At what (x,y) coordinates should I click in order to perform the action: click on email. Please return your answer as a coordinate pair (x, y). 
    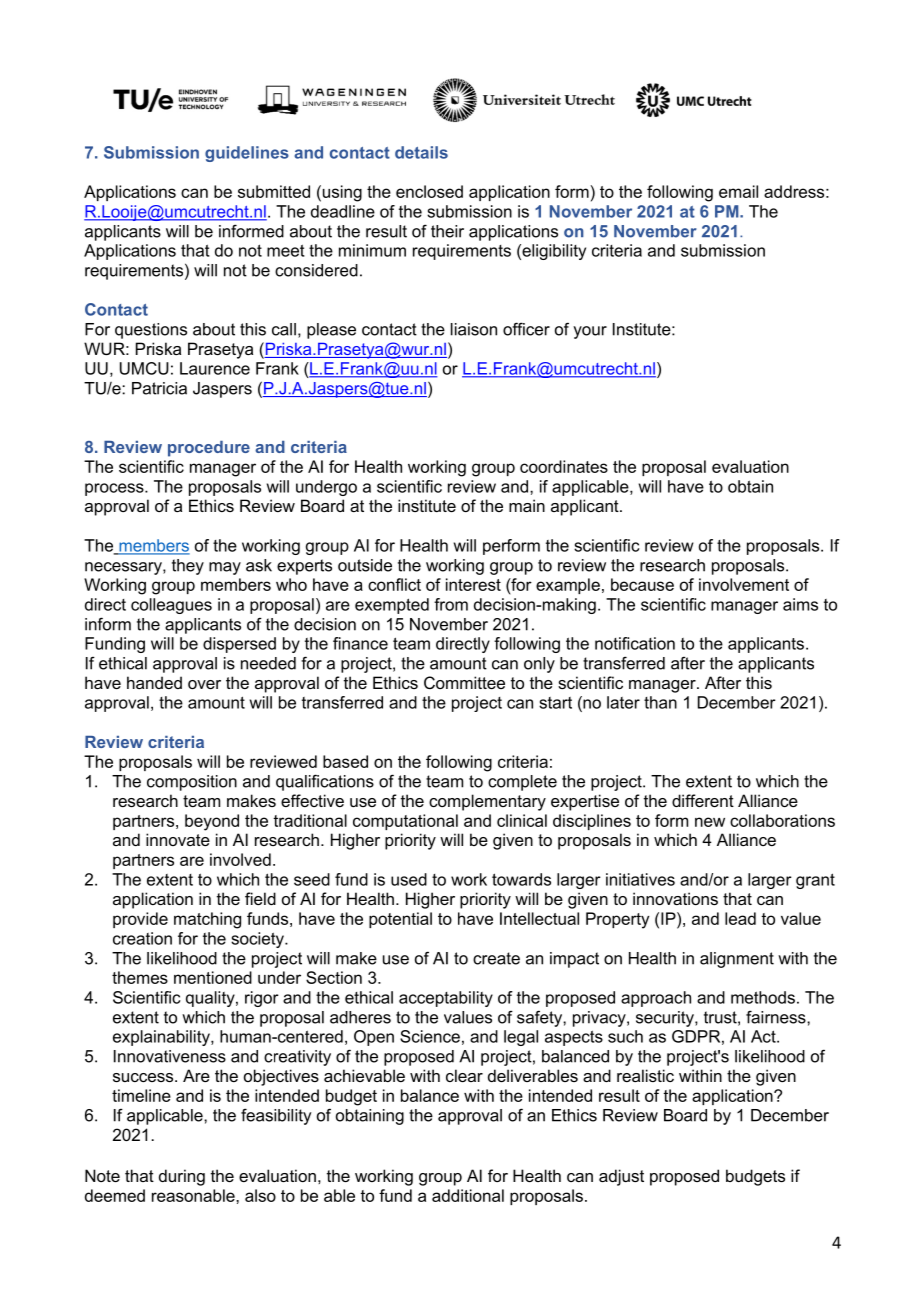
    Looking at the image, I should click on (738, 191).
